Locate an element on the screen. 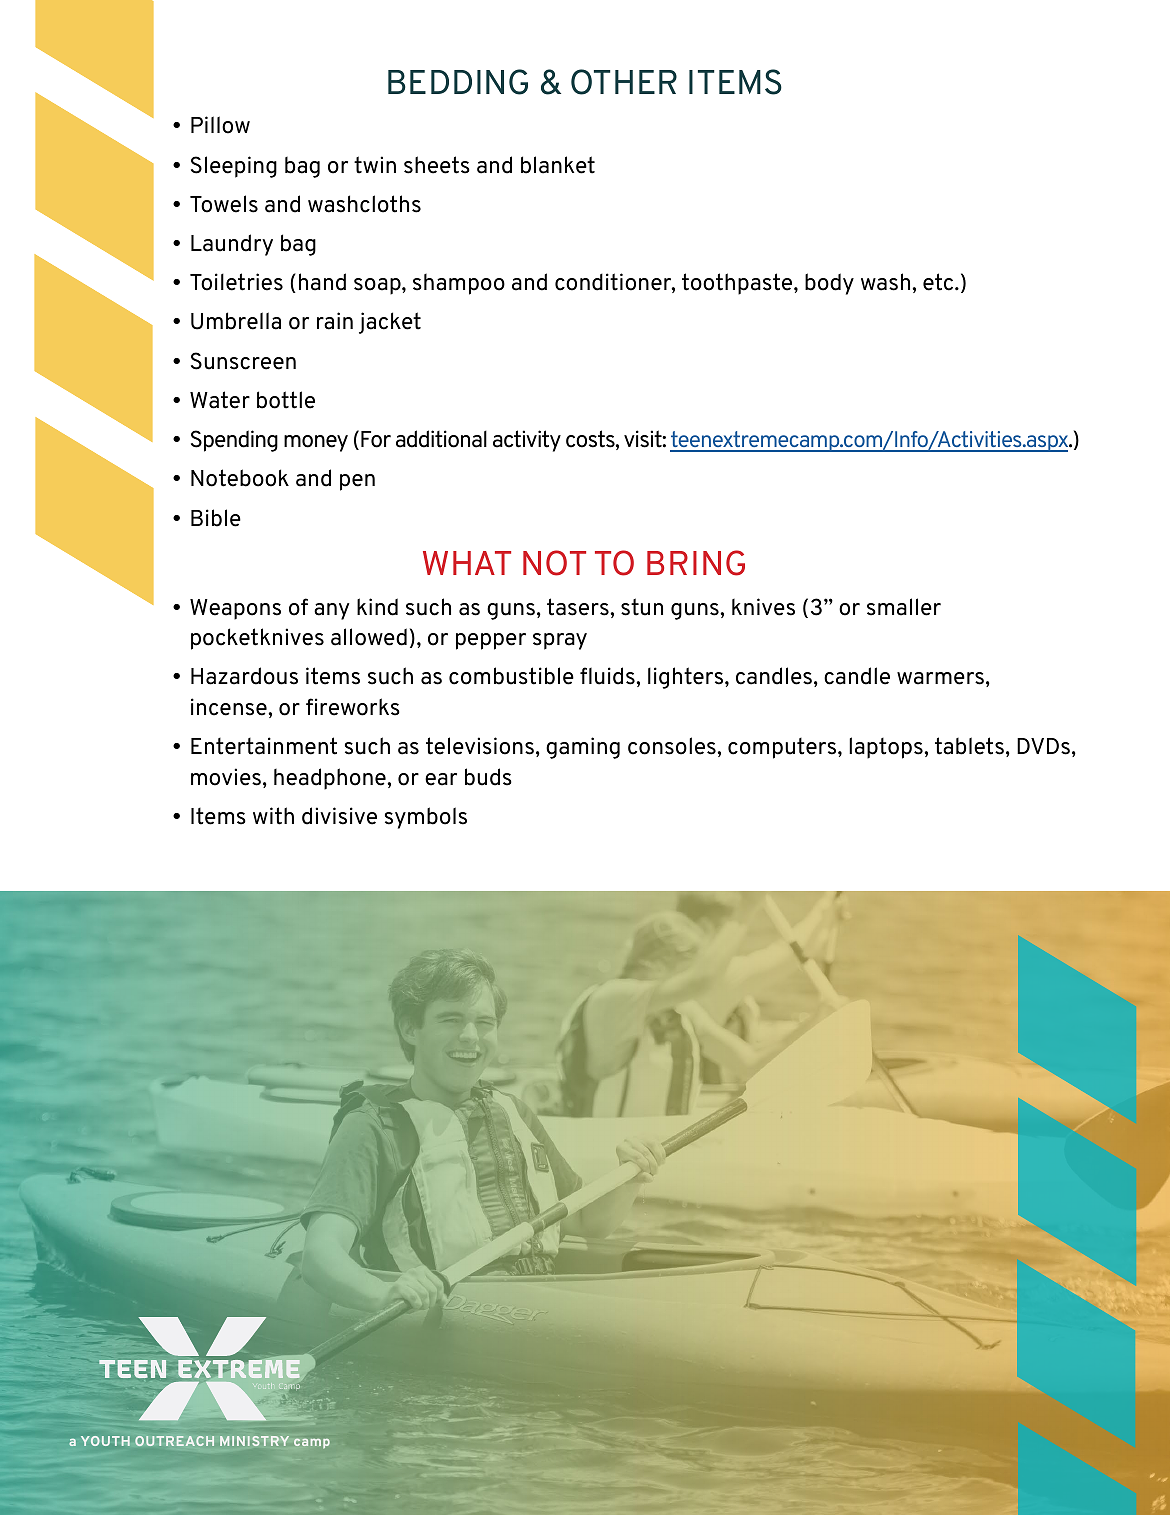 The height and width of the screenshot is (1515, 1170). laptops is located at coordinates (887, 748).
